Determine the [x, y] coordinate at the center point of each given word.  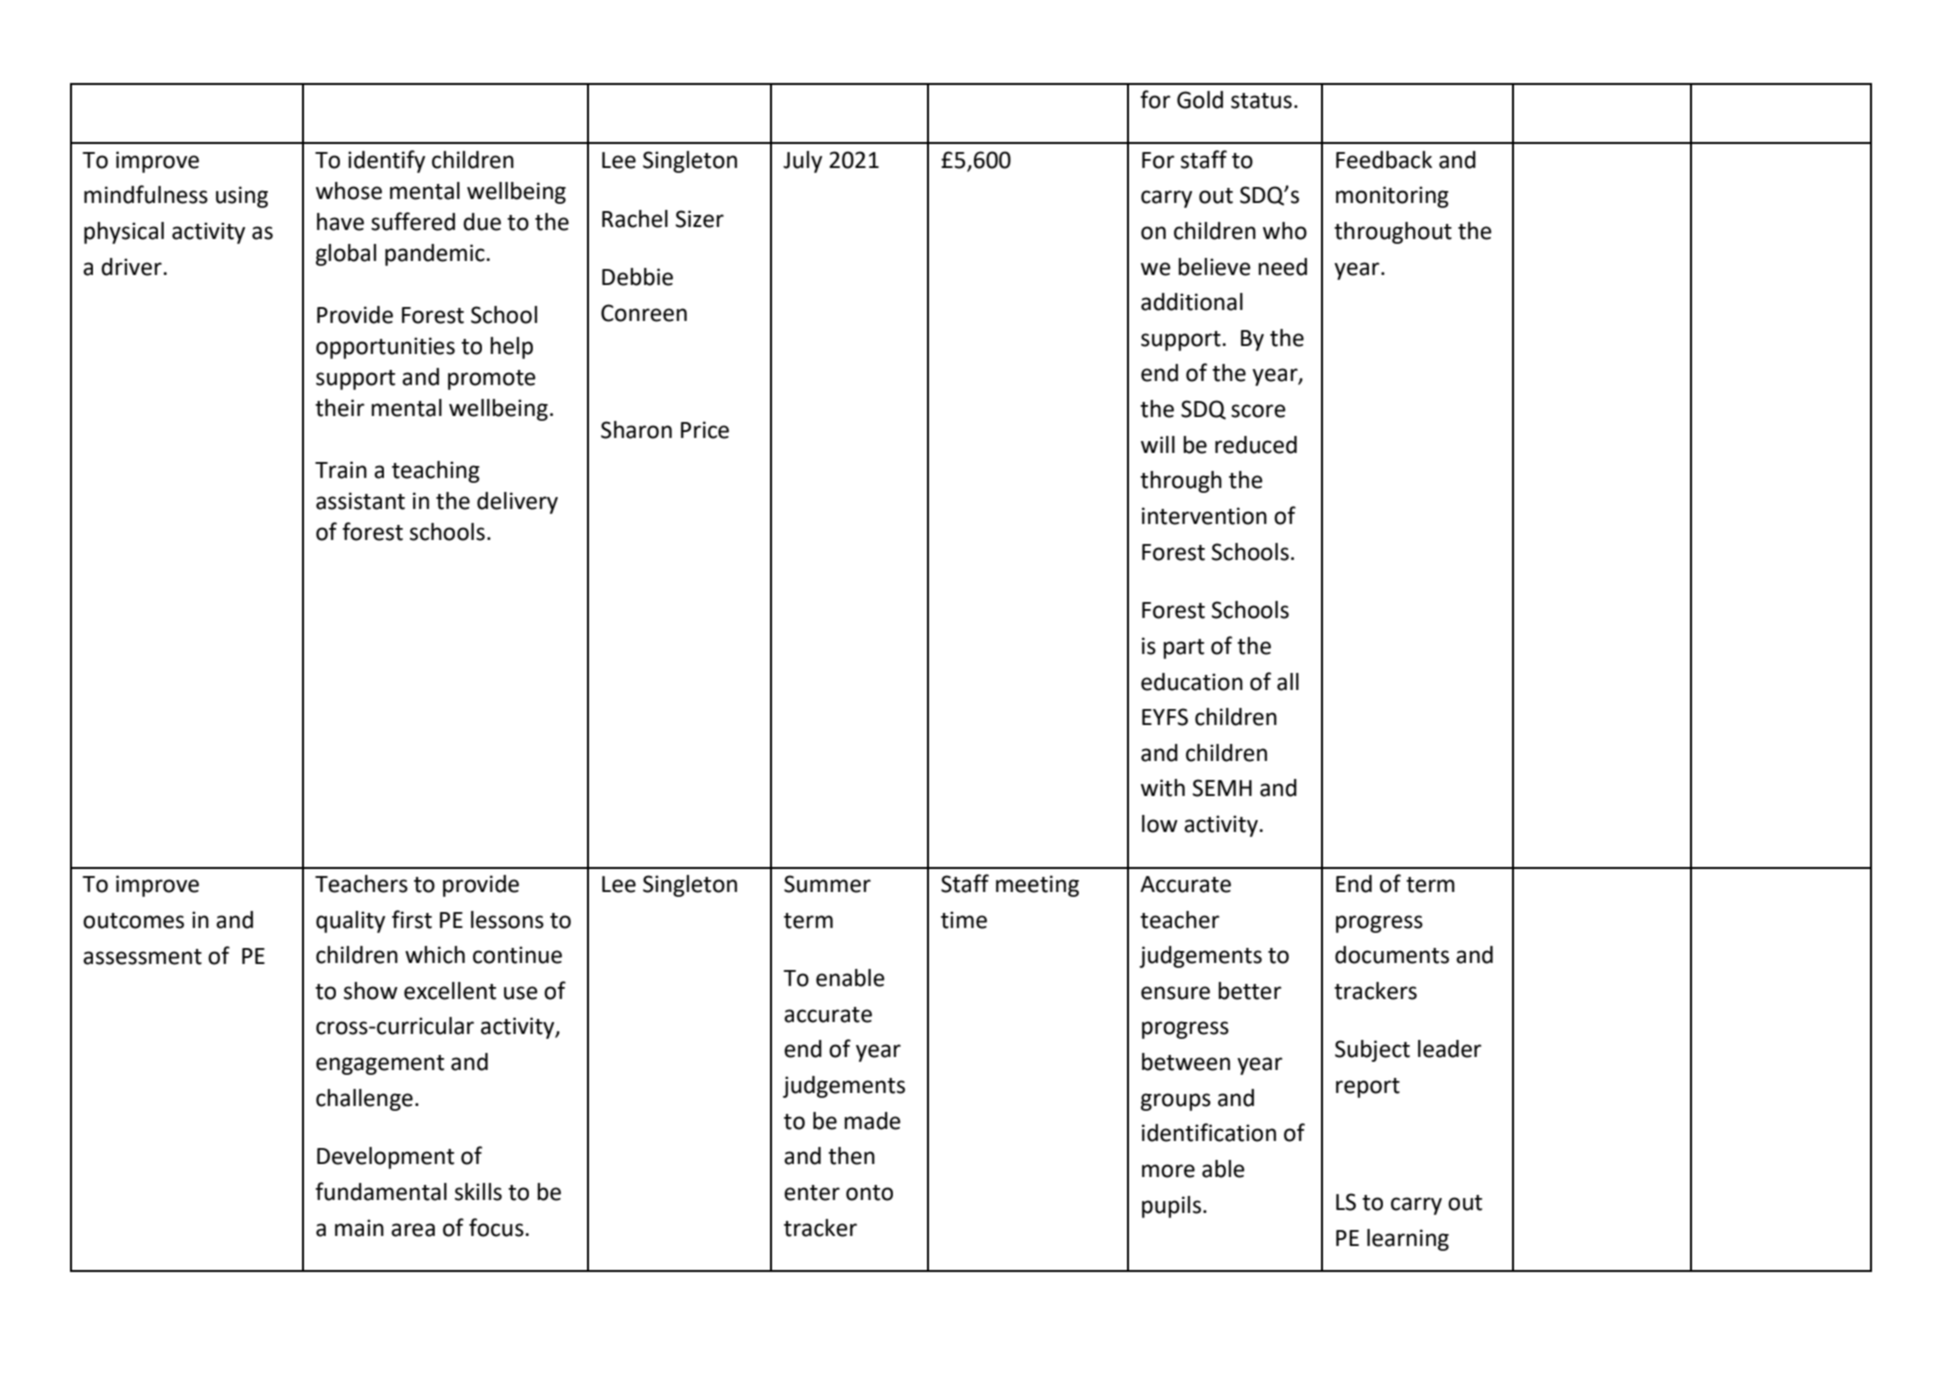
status [1261, 101]
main [359, 1228]
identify [386, 161]
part [1183, 649]
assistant [360, 501]
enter [812, 1193]
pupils [1171, 1207]
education [1192, 682]
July [802, 162]
